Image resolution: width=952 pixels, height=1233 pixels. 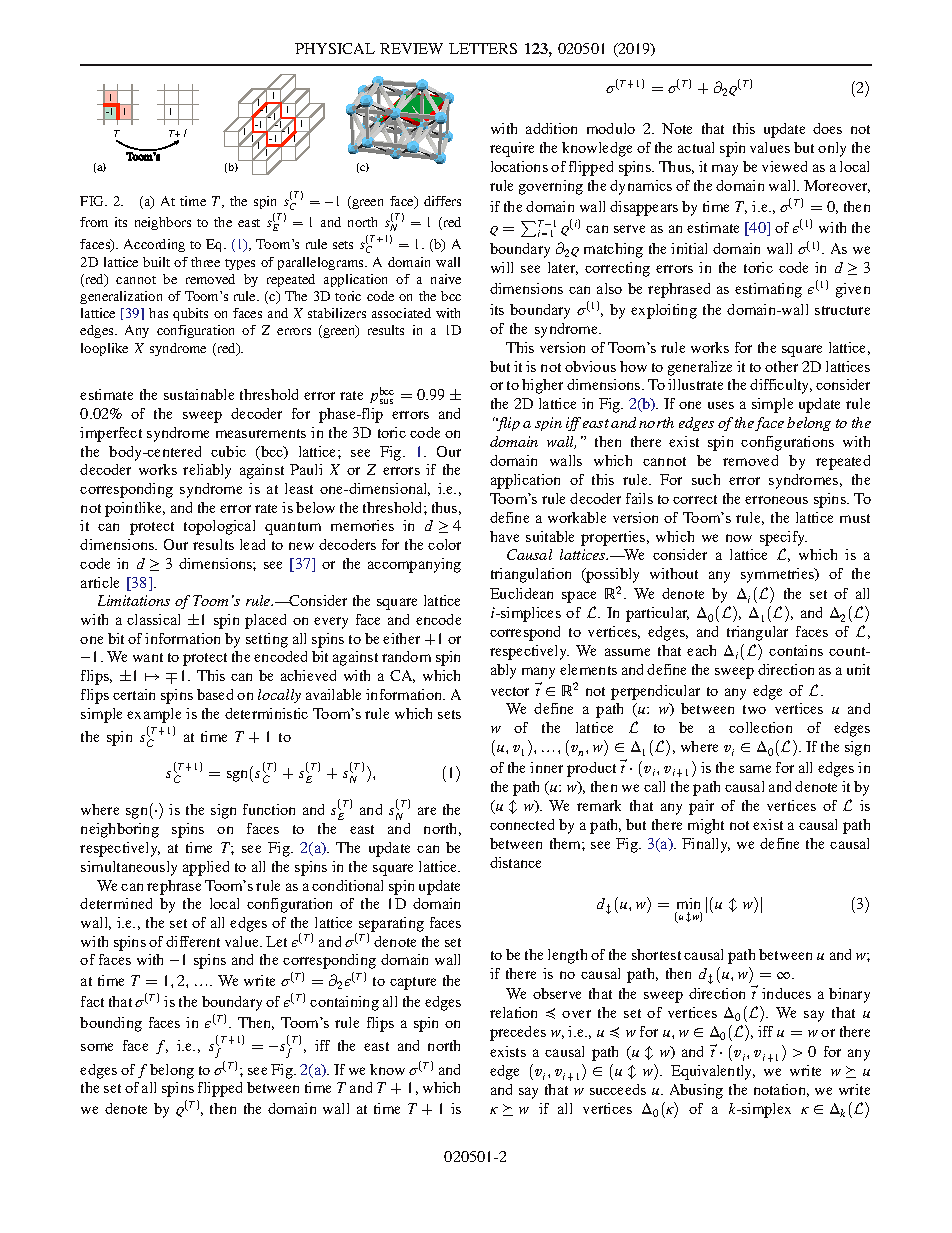 What do you see at coordinates (335, 48) in the image?
I see `PHYSICAL` at bounding box center [335, 48].
